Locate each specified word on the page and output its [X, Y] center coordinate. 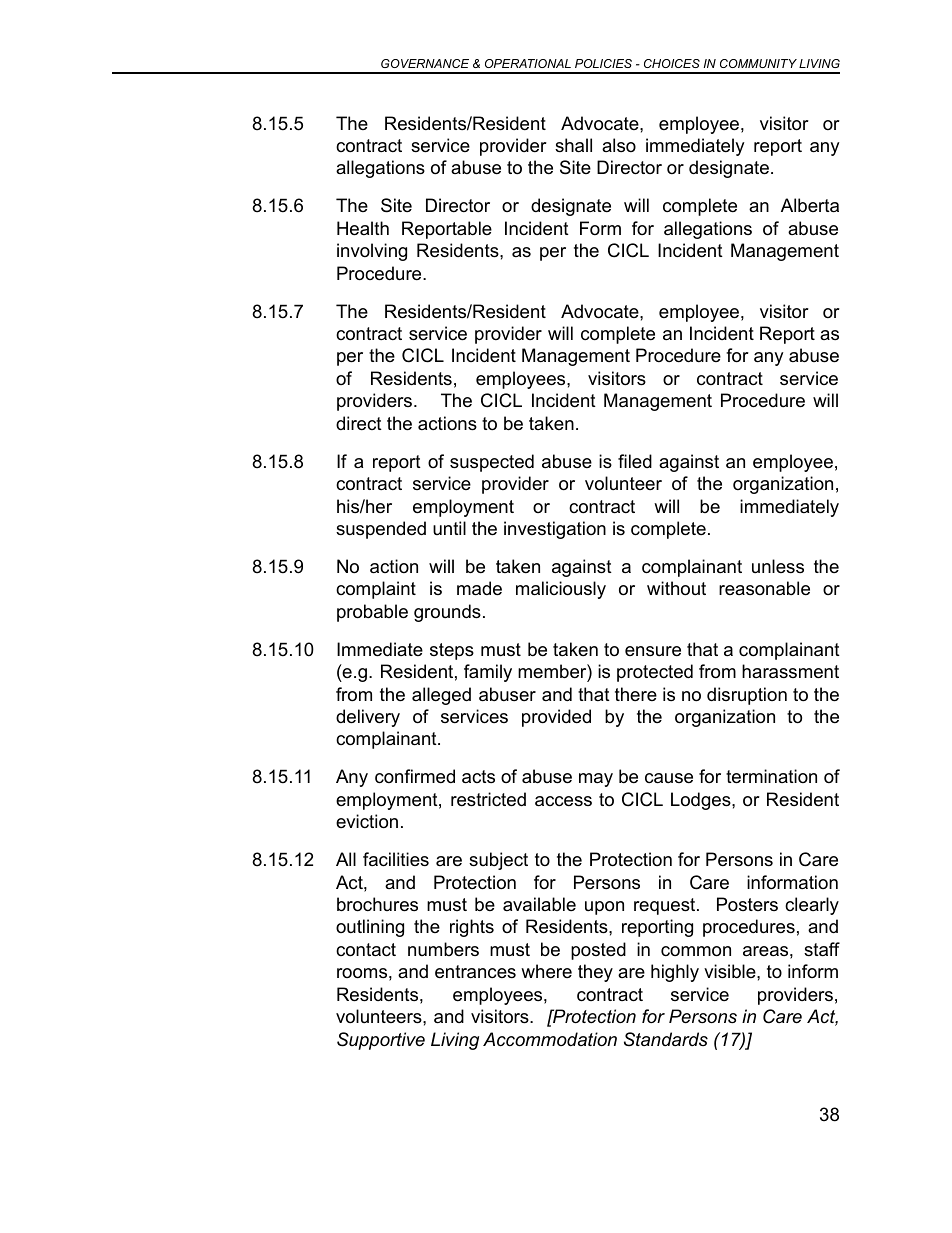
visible [731, 971]
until [449, 528]
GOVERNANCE [425, 63]
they [595, 973]
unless [778, 566]
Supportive [381, 1041]
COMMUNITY [758, 63]
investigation [555, 530]
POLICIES [603, 63]
